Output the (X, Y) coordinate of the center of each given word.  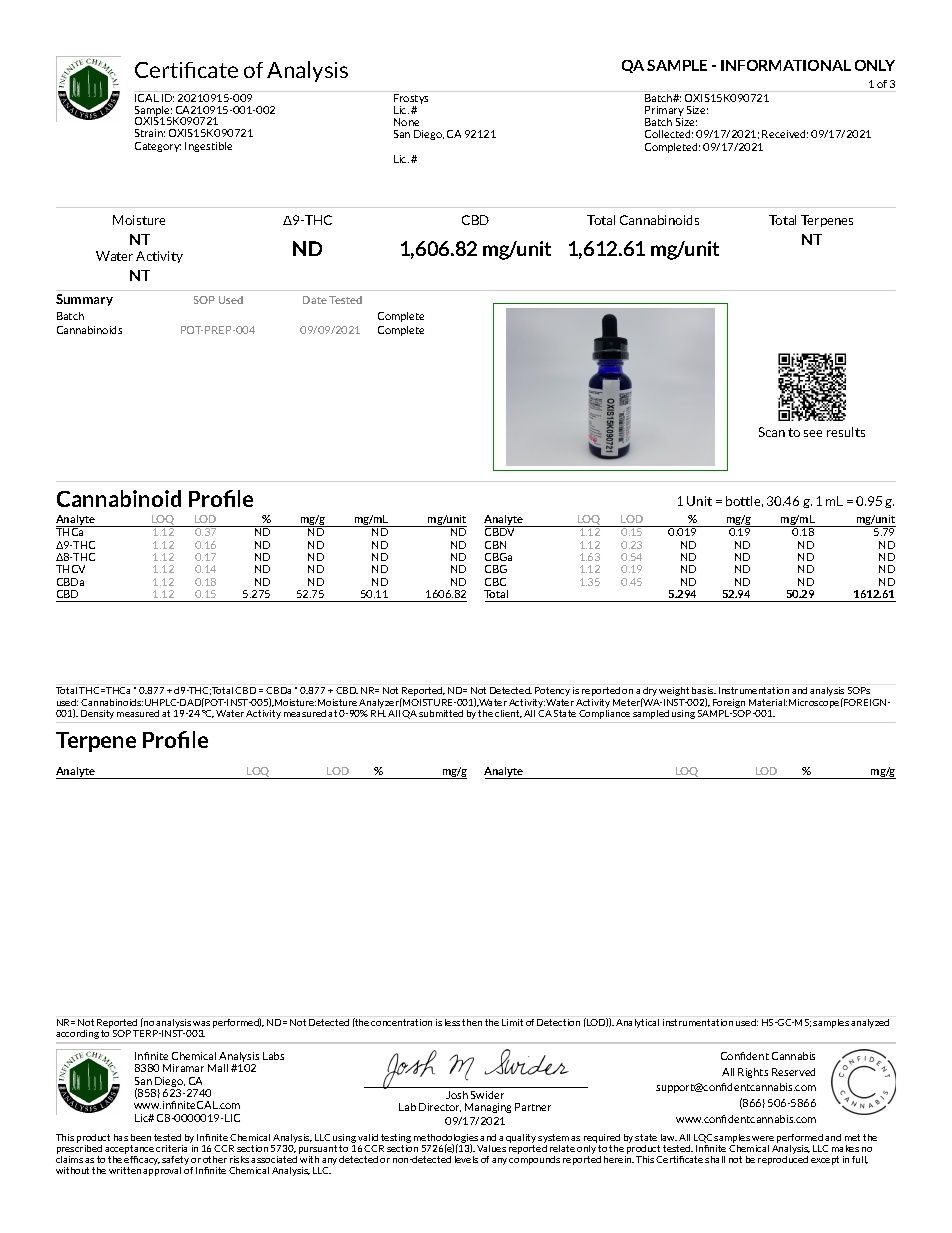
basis (704, 690)
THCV (70, 569)
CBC (495, 582)
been (141, 1137)
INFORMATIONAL (786, 65)
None (406, 122)
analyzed (870, 1023)
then (472, 1022)
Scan (772, 432)
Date (315, 300)
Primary (664, 112)
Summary (84, 300)
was (201, 1023)
